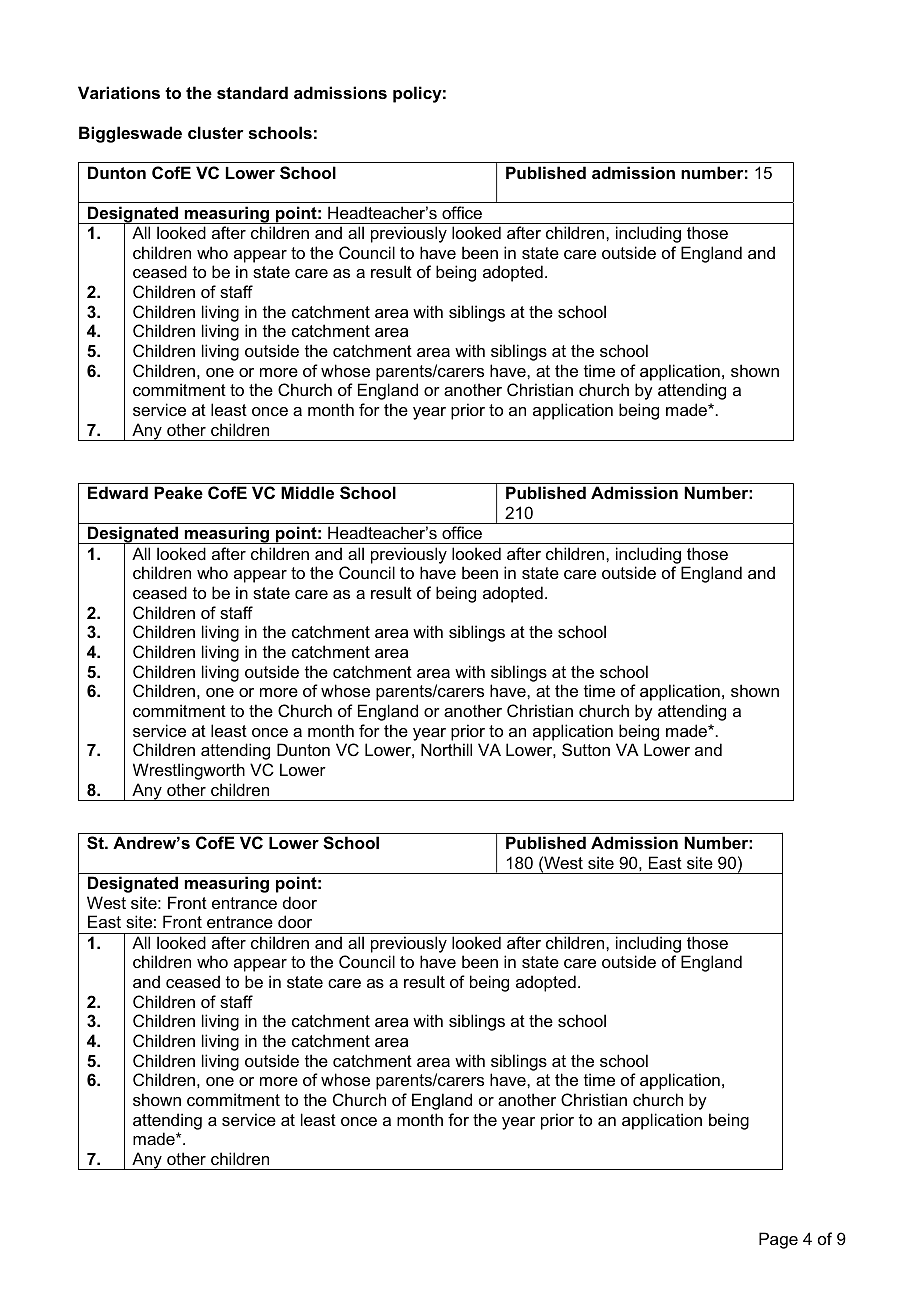  Describe the element at coordinates (252, 92) in the document. I see `standard` at that location.
